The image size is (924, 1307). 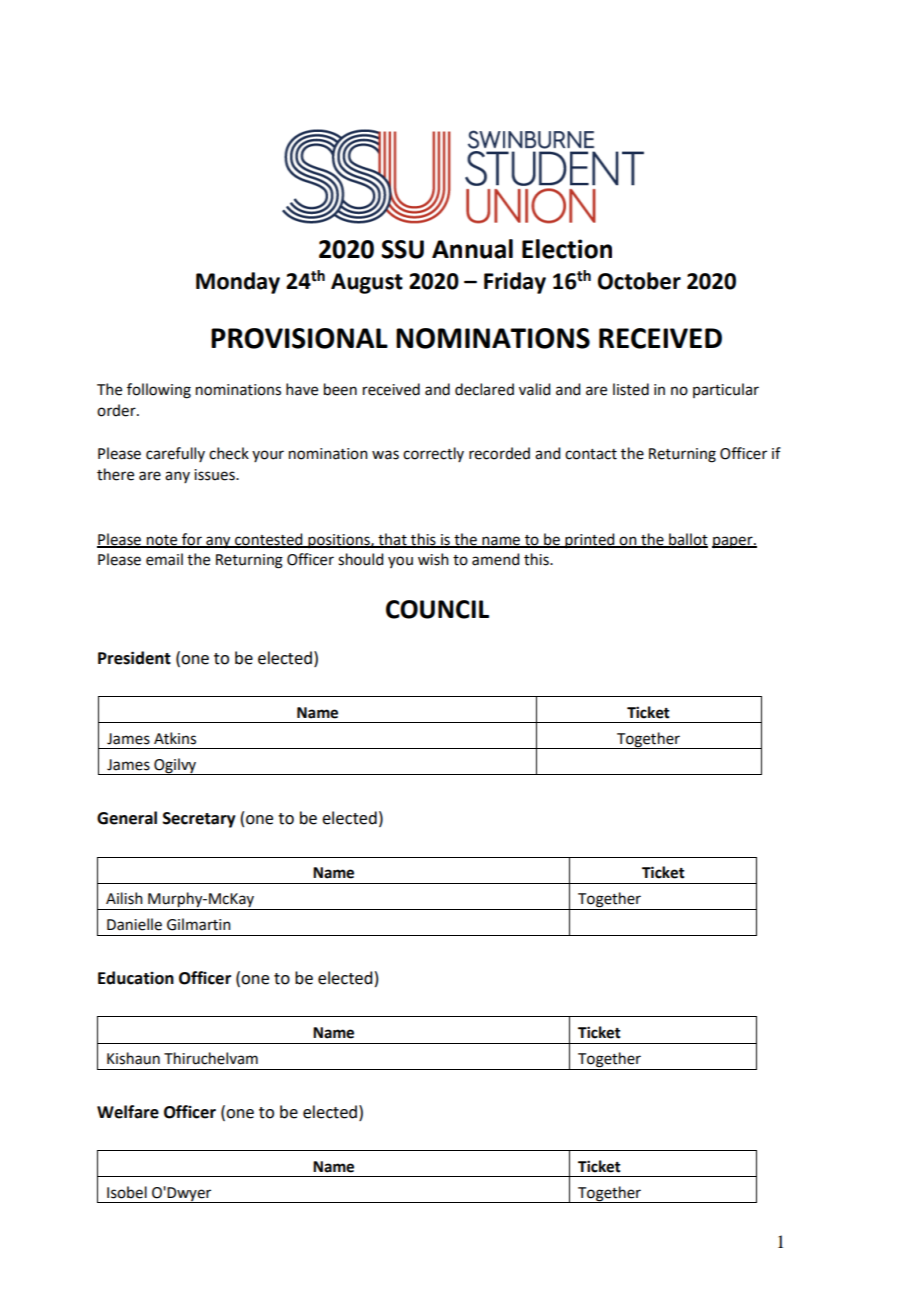 I want to click on President, so click(x=134, y=658).
